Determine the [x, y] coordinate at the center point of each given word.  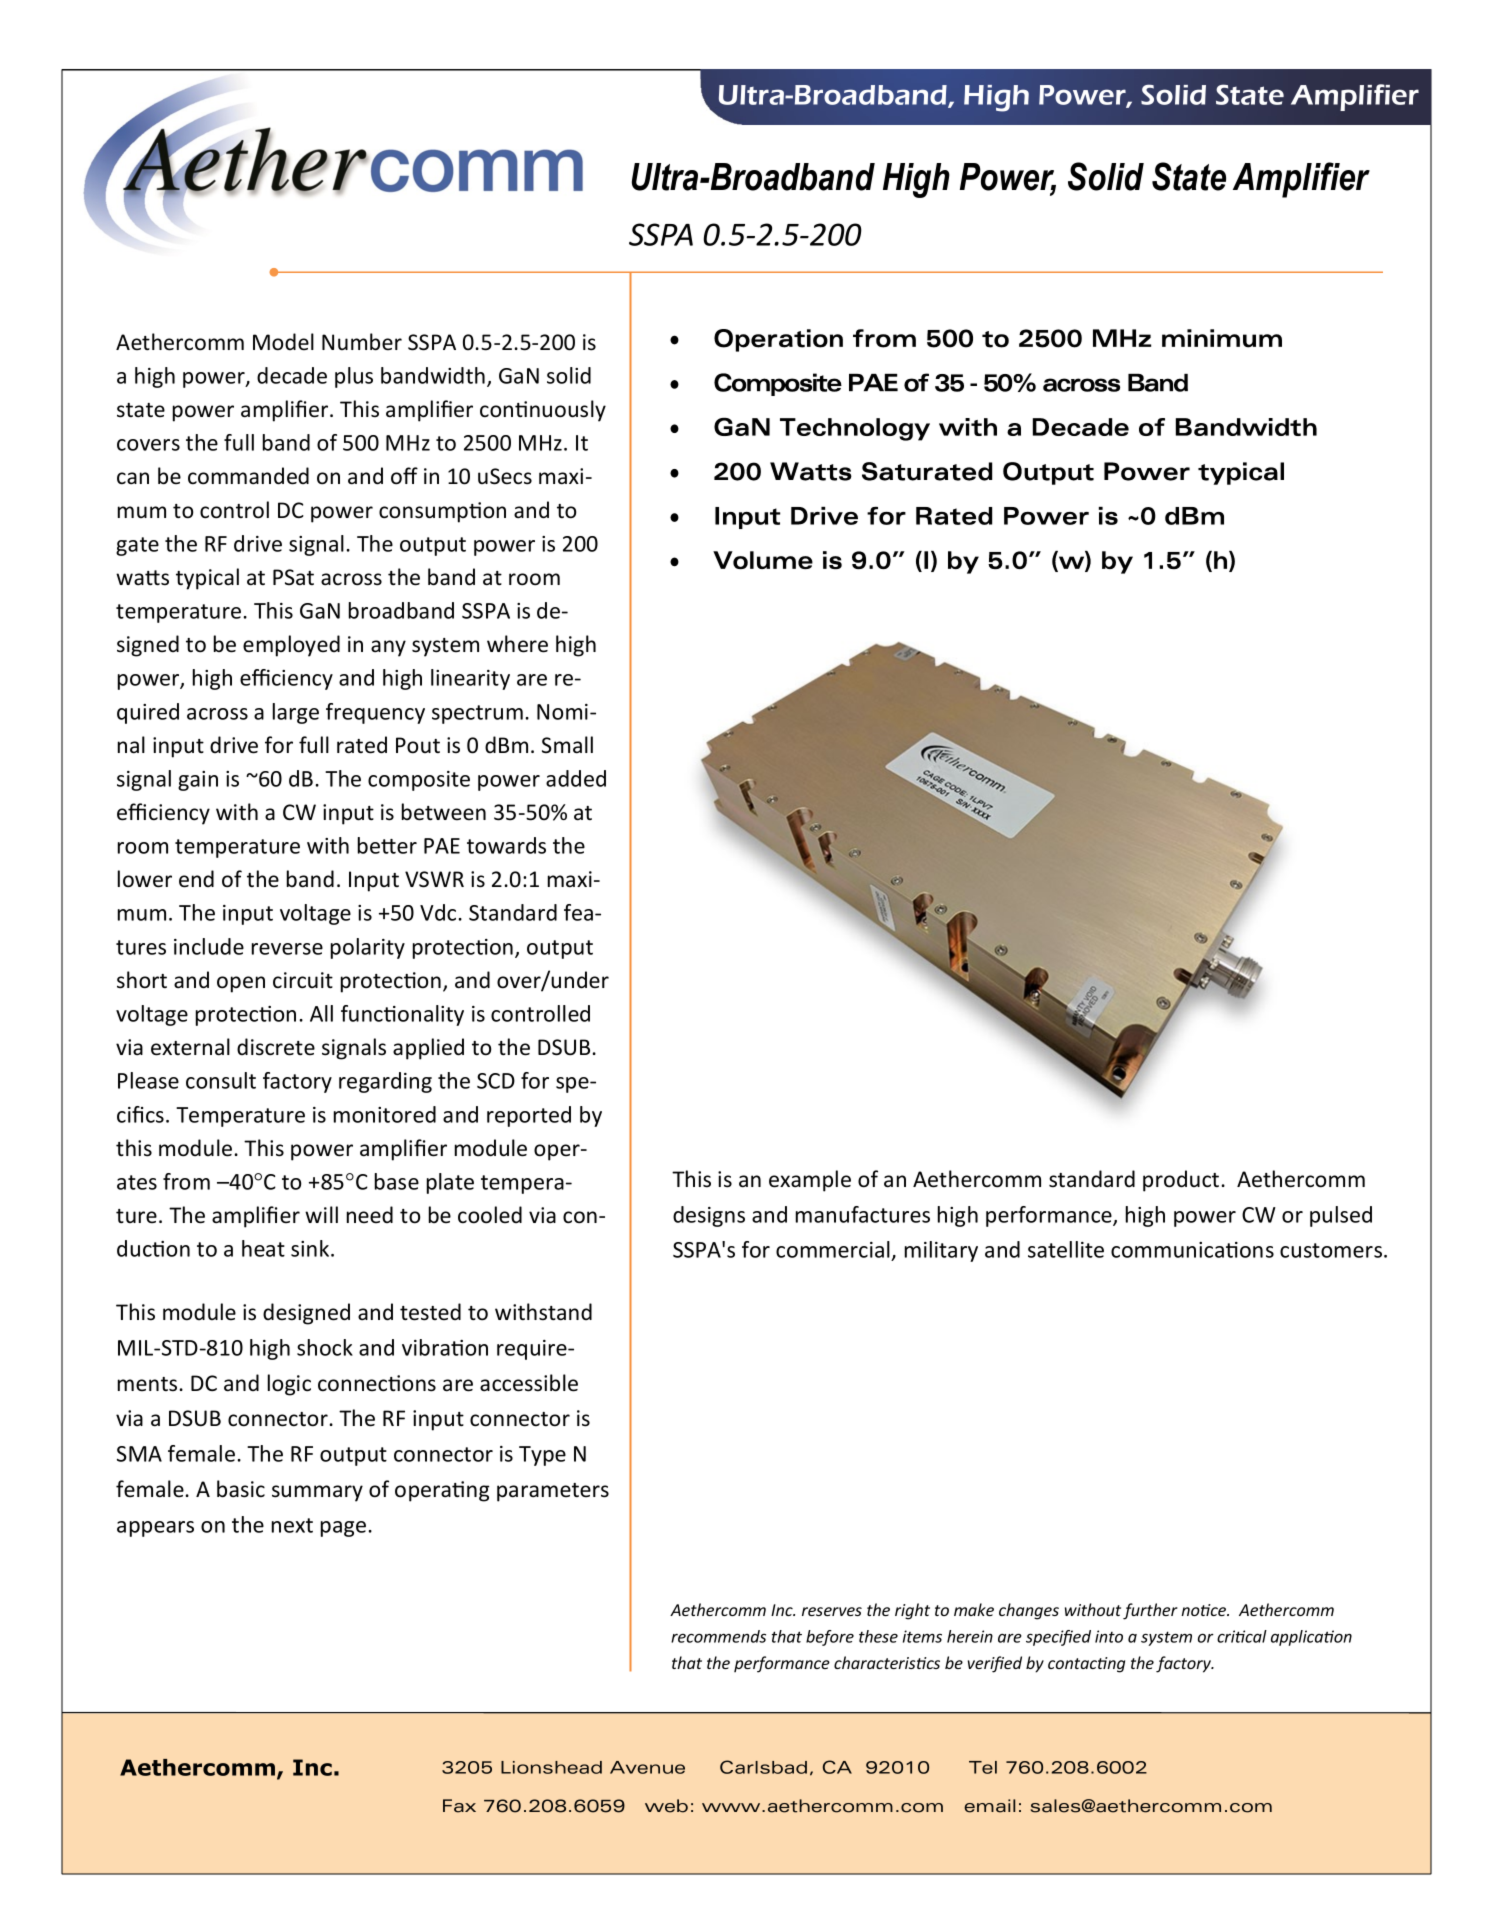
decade [292, 375]
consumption [442, 512]
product [1181, 1181]
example [810, 1181]
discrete [276, 1047]
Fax [459, 1806]
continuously [543, 411]
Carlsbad [763, 1767]
